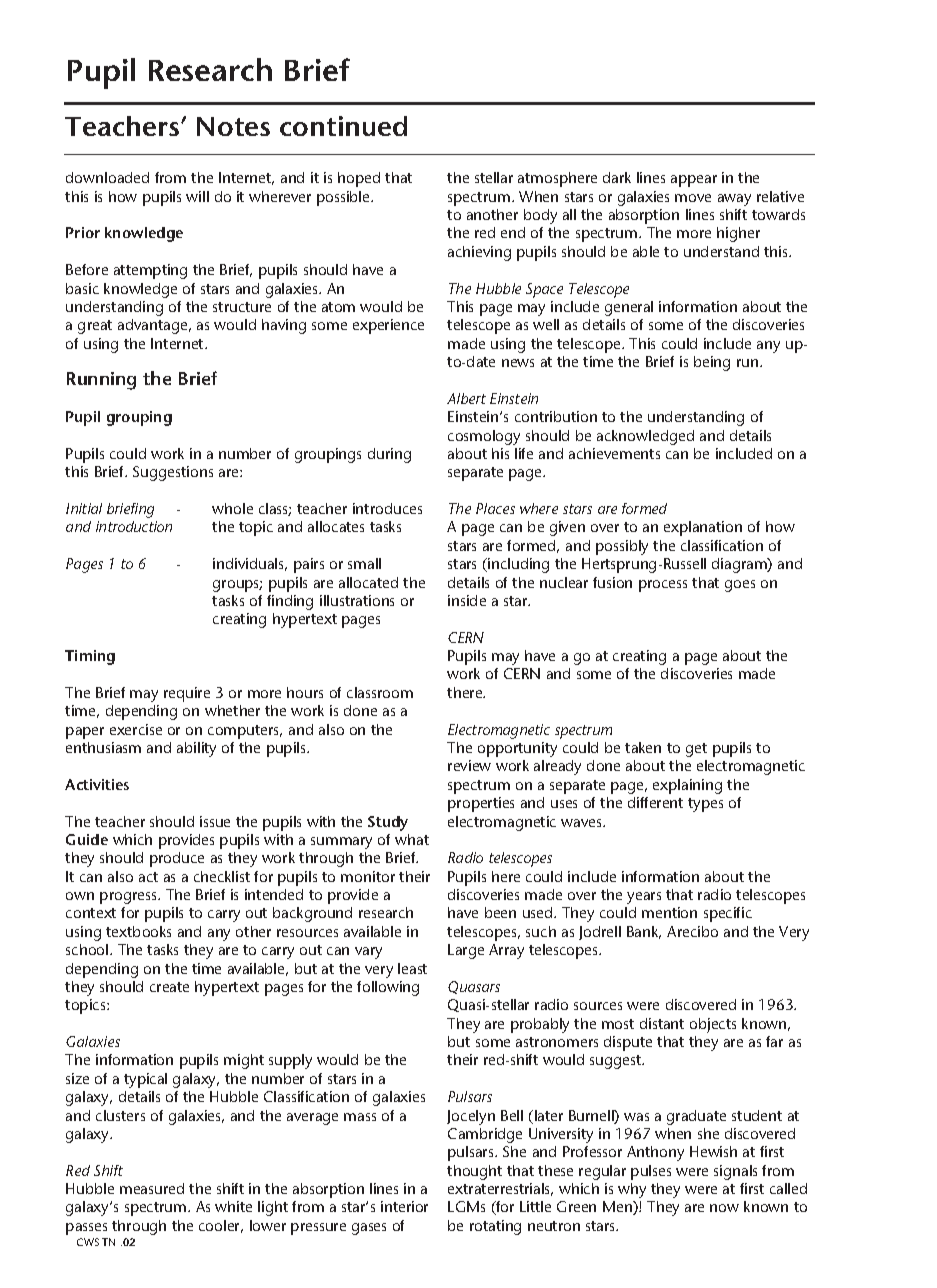  I want to click on signals, so click(735, 1172).
